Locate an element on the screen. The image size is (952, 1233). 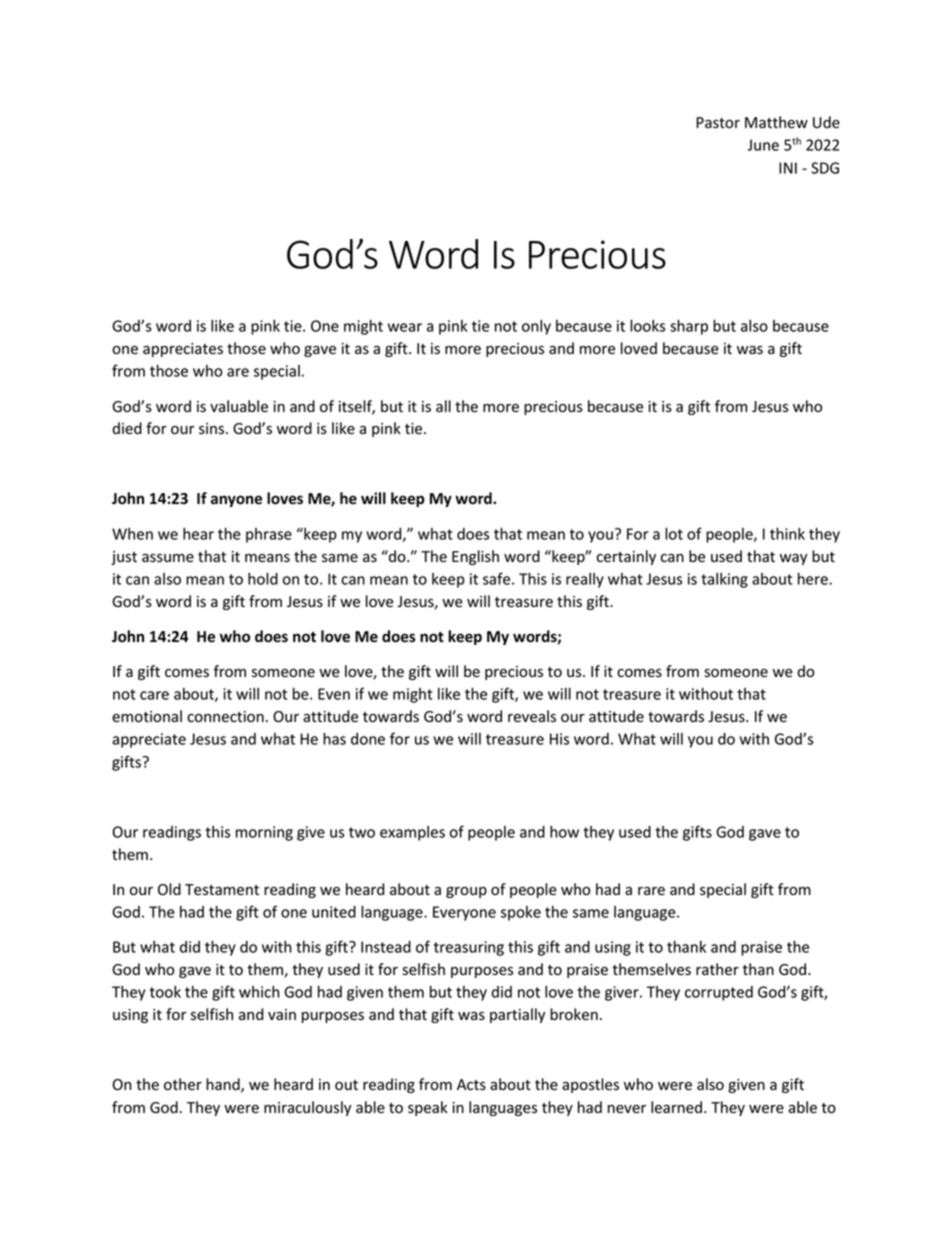
English is located at coordinates (475, 557).
